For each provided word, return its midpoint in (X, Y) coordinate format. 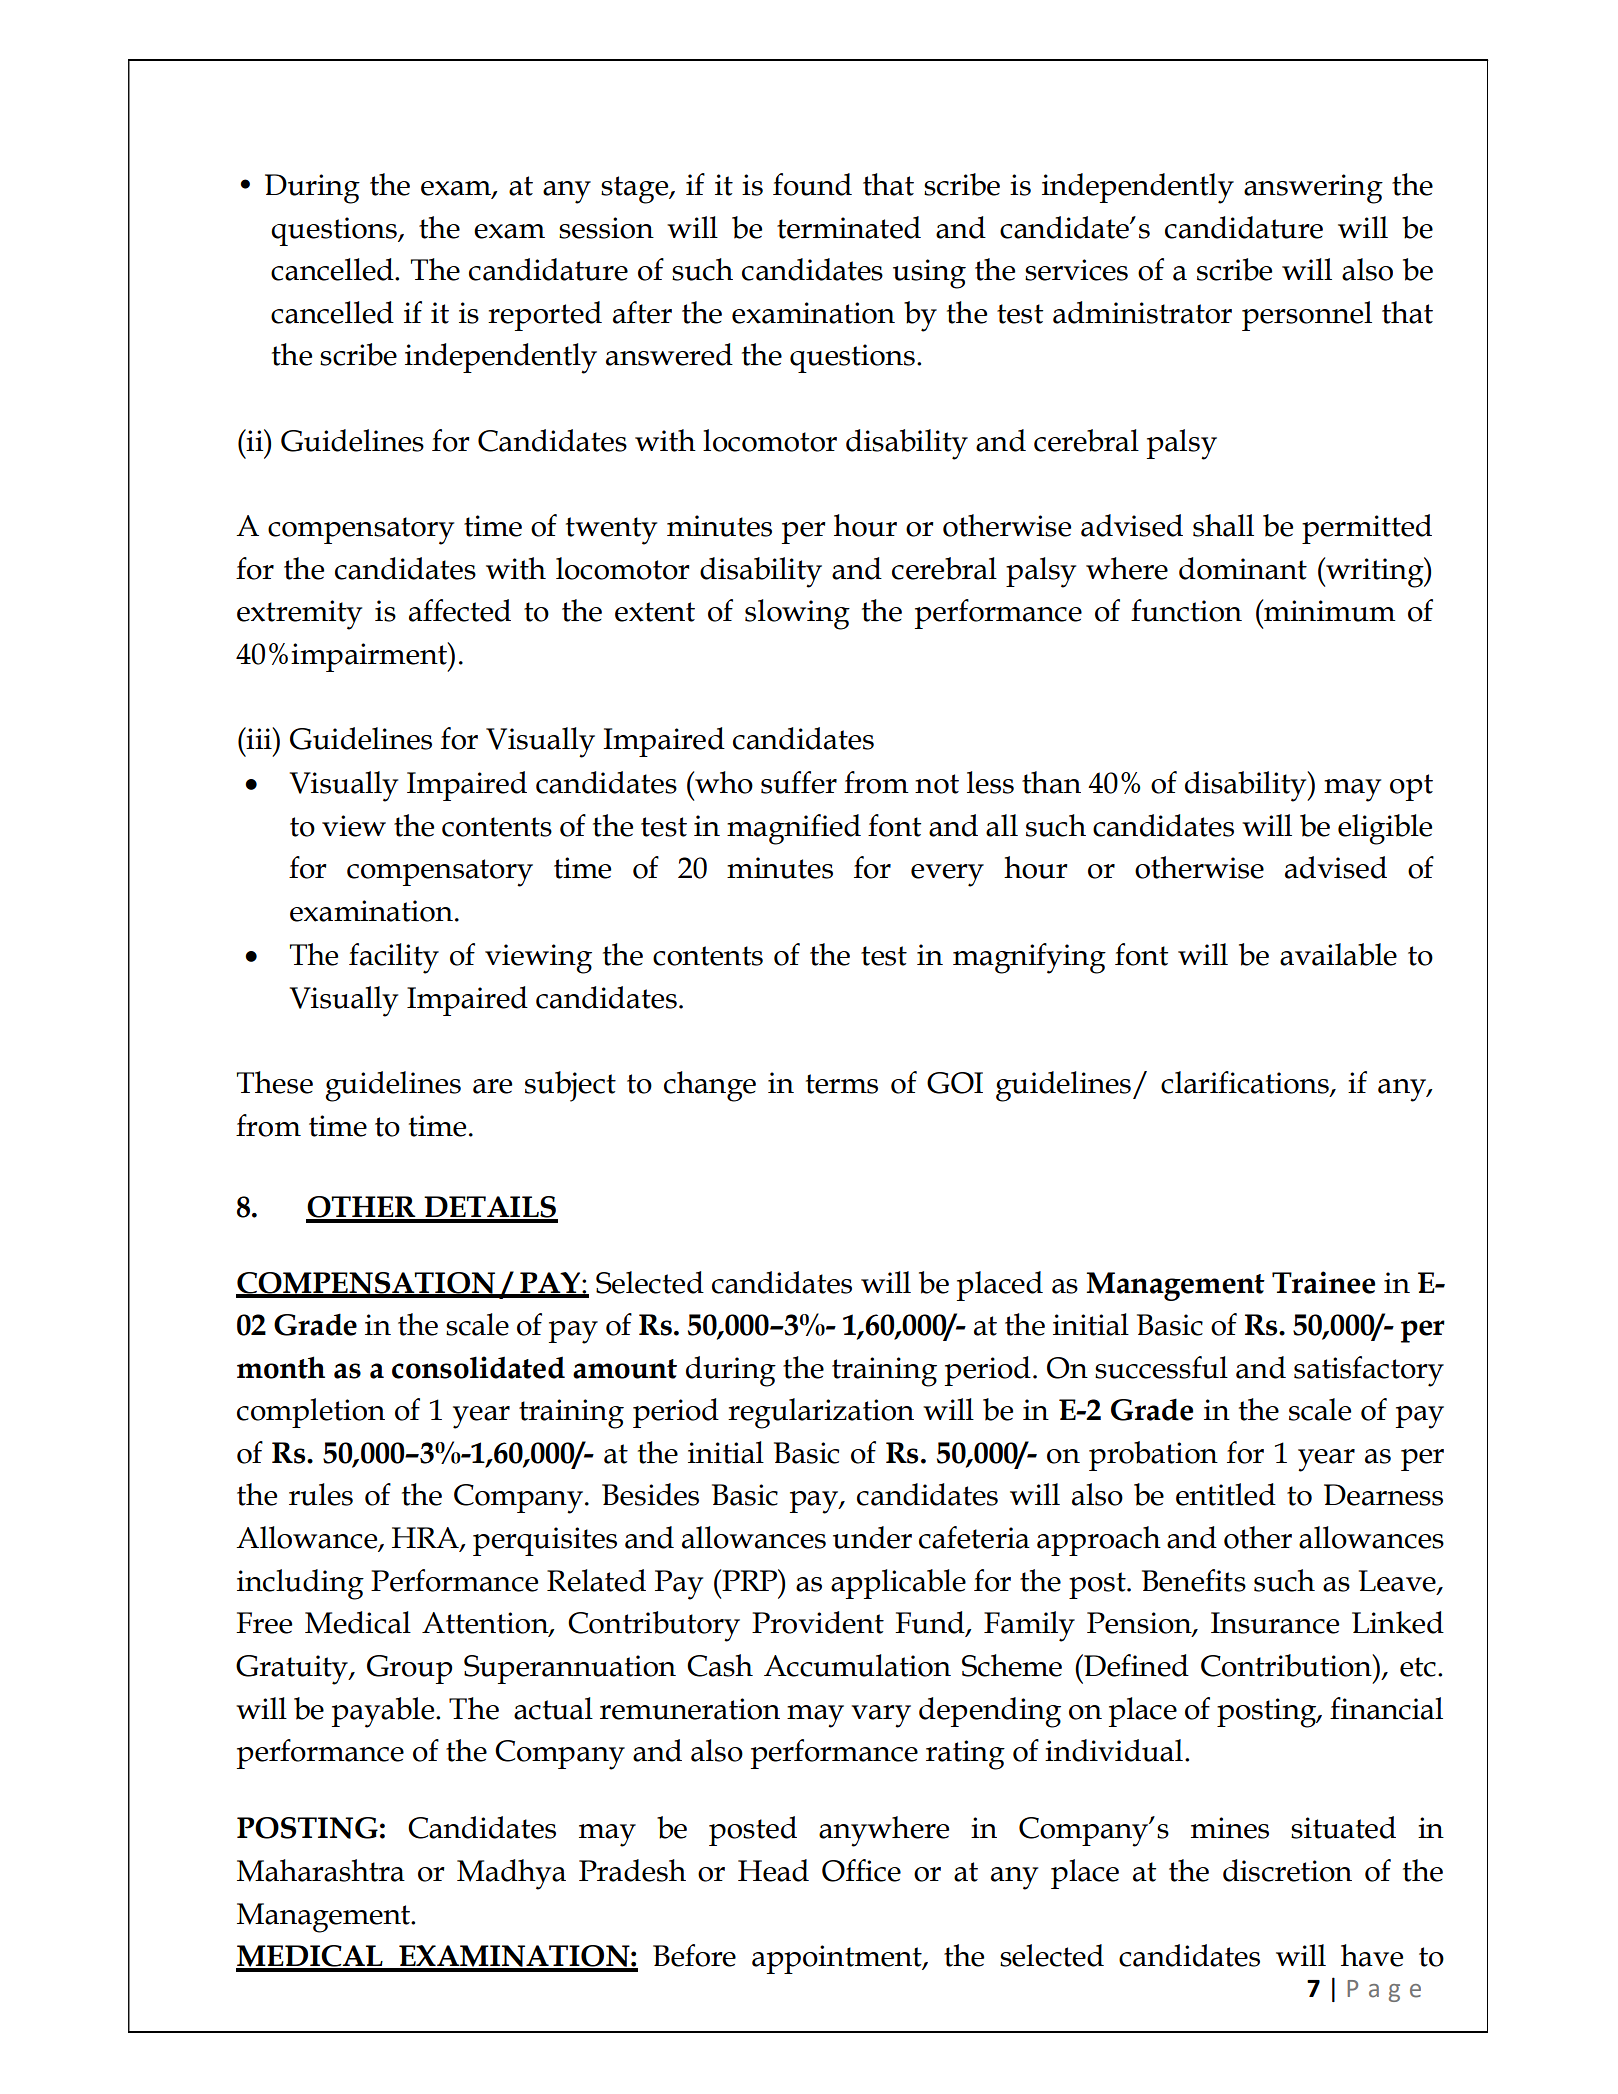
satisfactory (1369, 1371)
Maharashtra (321, 1870)
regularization (821, 1413)
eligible (1385, 829)
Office (861, 1870)
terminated (849, 227)
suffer (799, 782)
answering (1313, 189)
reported (545, 316)
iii (259, 738)
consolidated (478, 1367)
